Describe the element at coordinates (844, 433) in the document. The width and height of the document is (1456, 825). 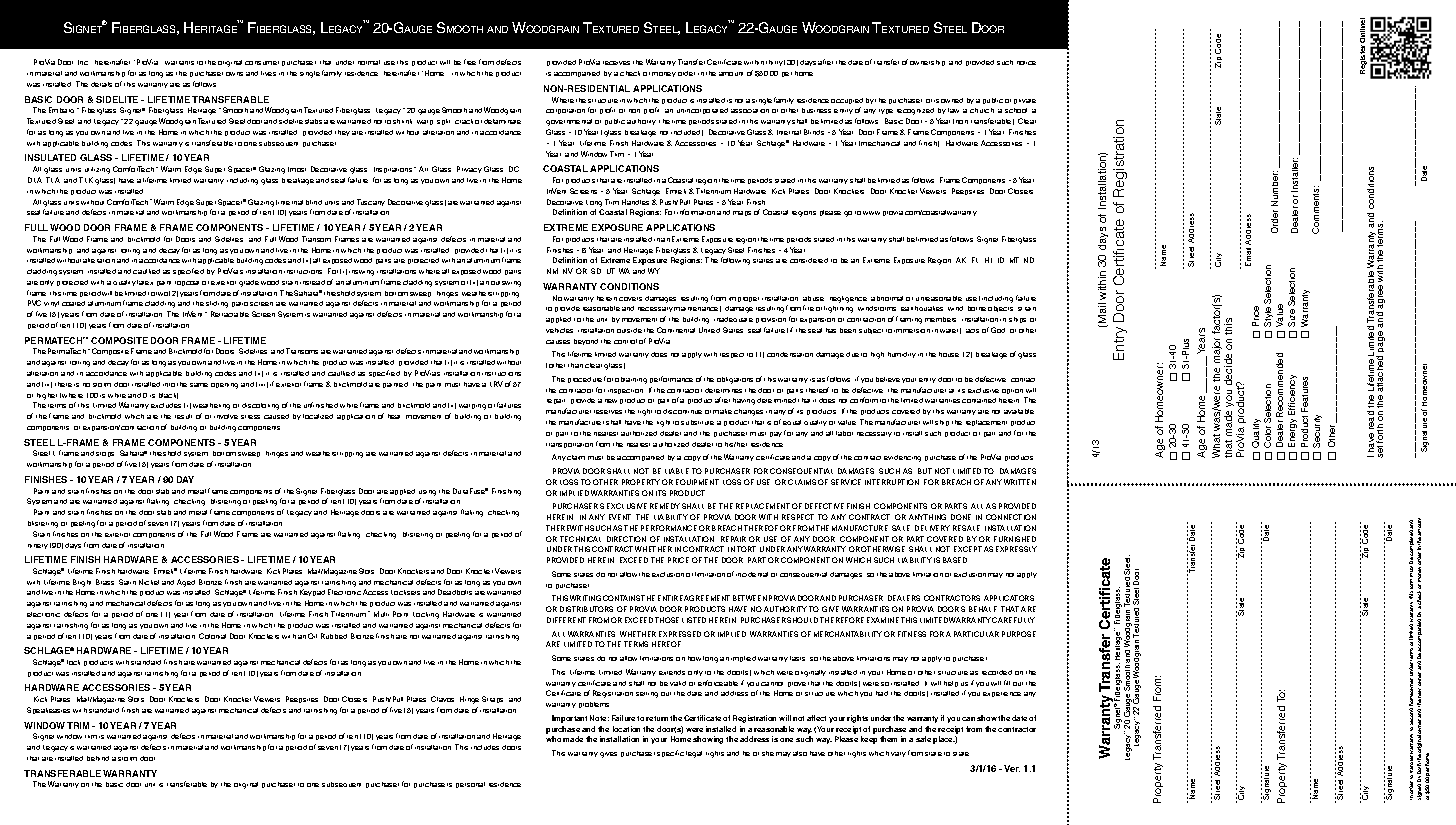
I see `labor` at that location.
